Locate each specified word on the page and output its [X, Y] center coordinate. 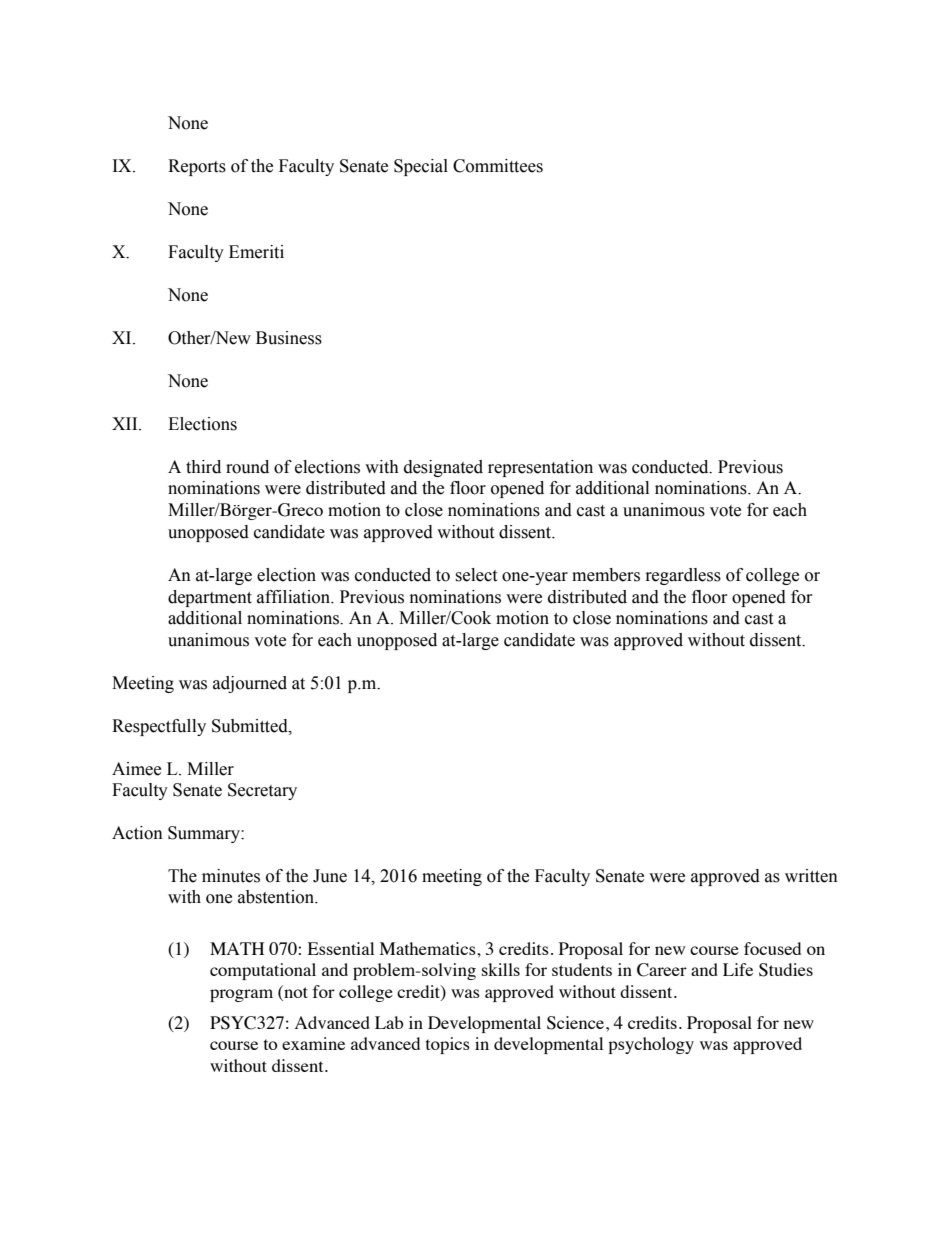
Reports [197, 167]
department [210, 598]
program [241, 995]
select [476, 575]
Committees [498, 166]
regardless [683, 576]
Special [421, 167]
